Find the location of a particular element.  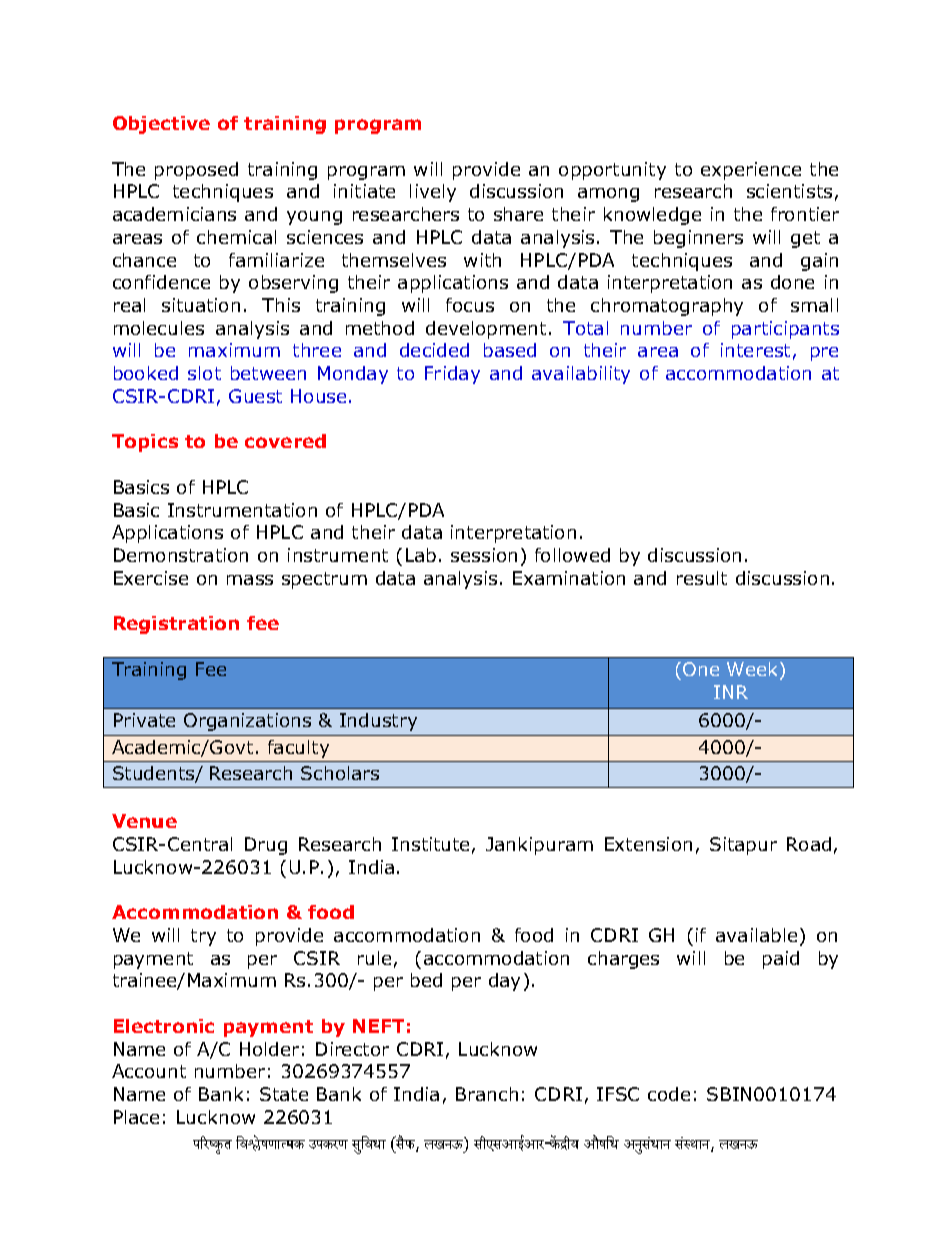

slot is located at coordinates (204, 373).
